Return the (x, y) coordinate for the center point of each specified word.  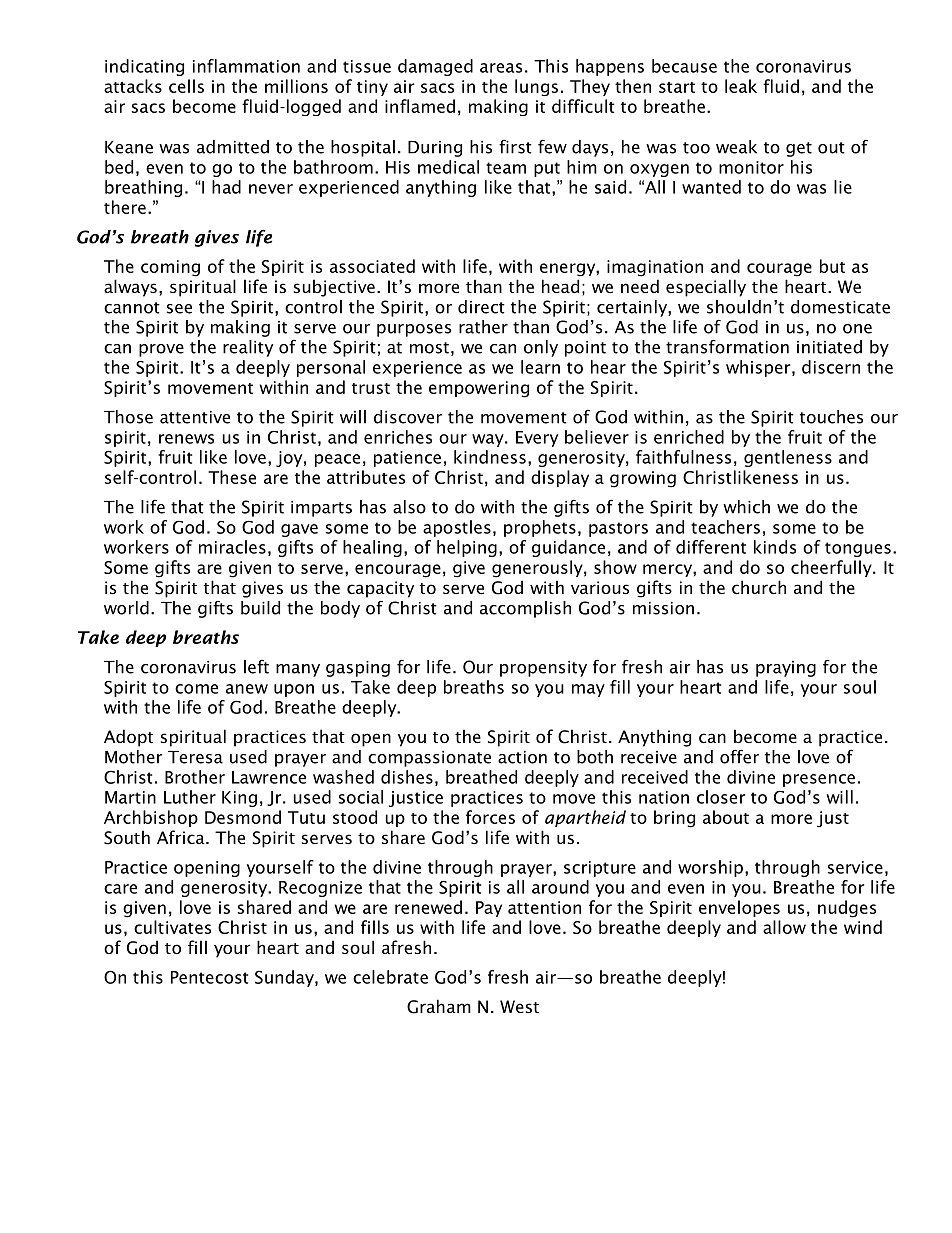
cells (186, 86)
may (588, 690)
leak (741, 86)
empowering (479, 389)
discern (831, 367)
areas (501, 68)
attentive (195, 417)
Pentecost (209, 977)
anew (247, 689)
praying (786, 669)
